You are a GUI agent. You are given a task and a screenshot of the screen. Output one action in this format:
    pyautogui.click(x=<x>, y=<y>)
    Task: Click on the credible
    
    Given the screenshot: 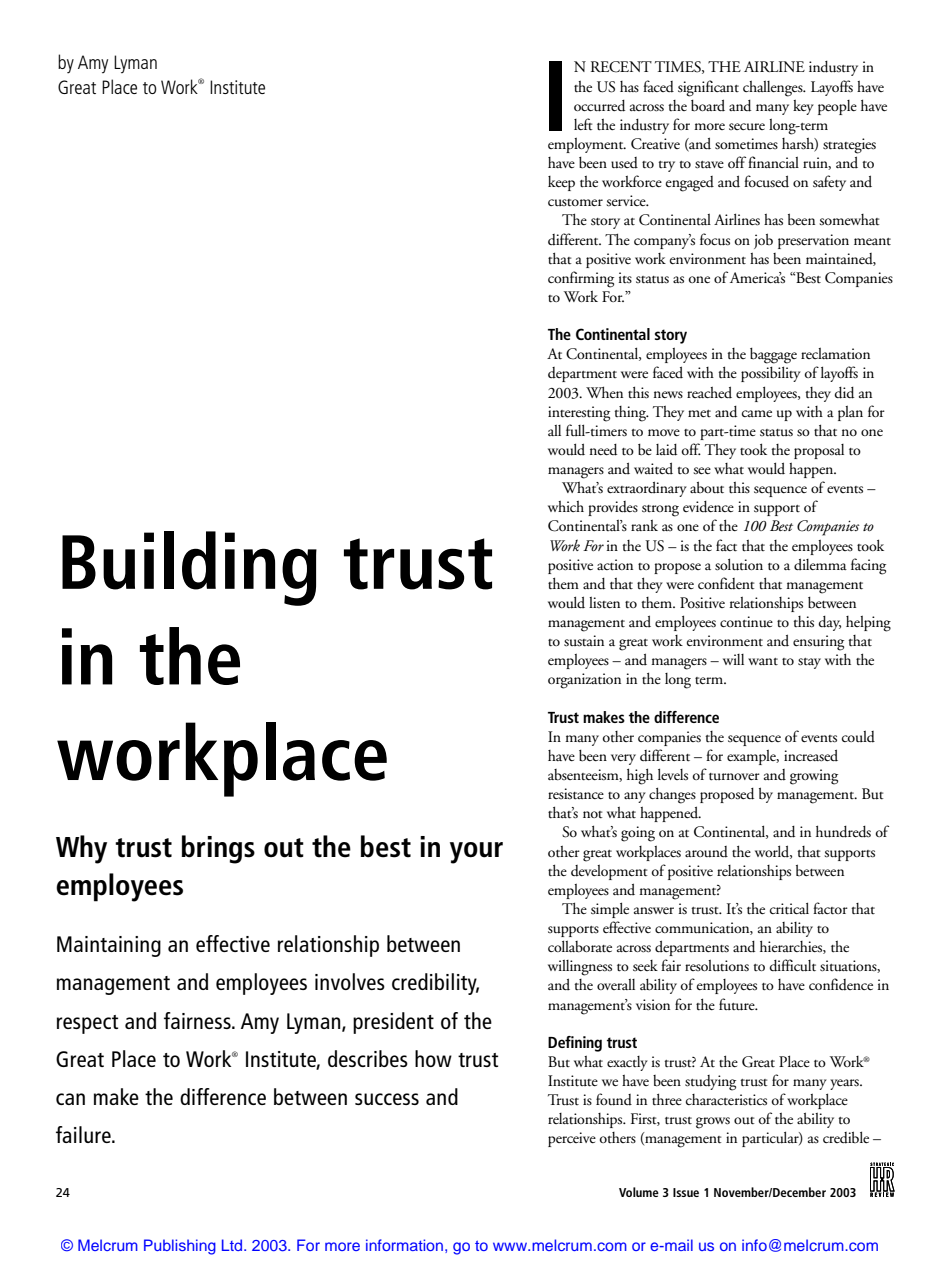 What is the action you would take?
    pyautogui.click(x=846, y=1137)
